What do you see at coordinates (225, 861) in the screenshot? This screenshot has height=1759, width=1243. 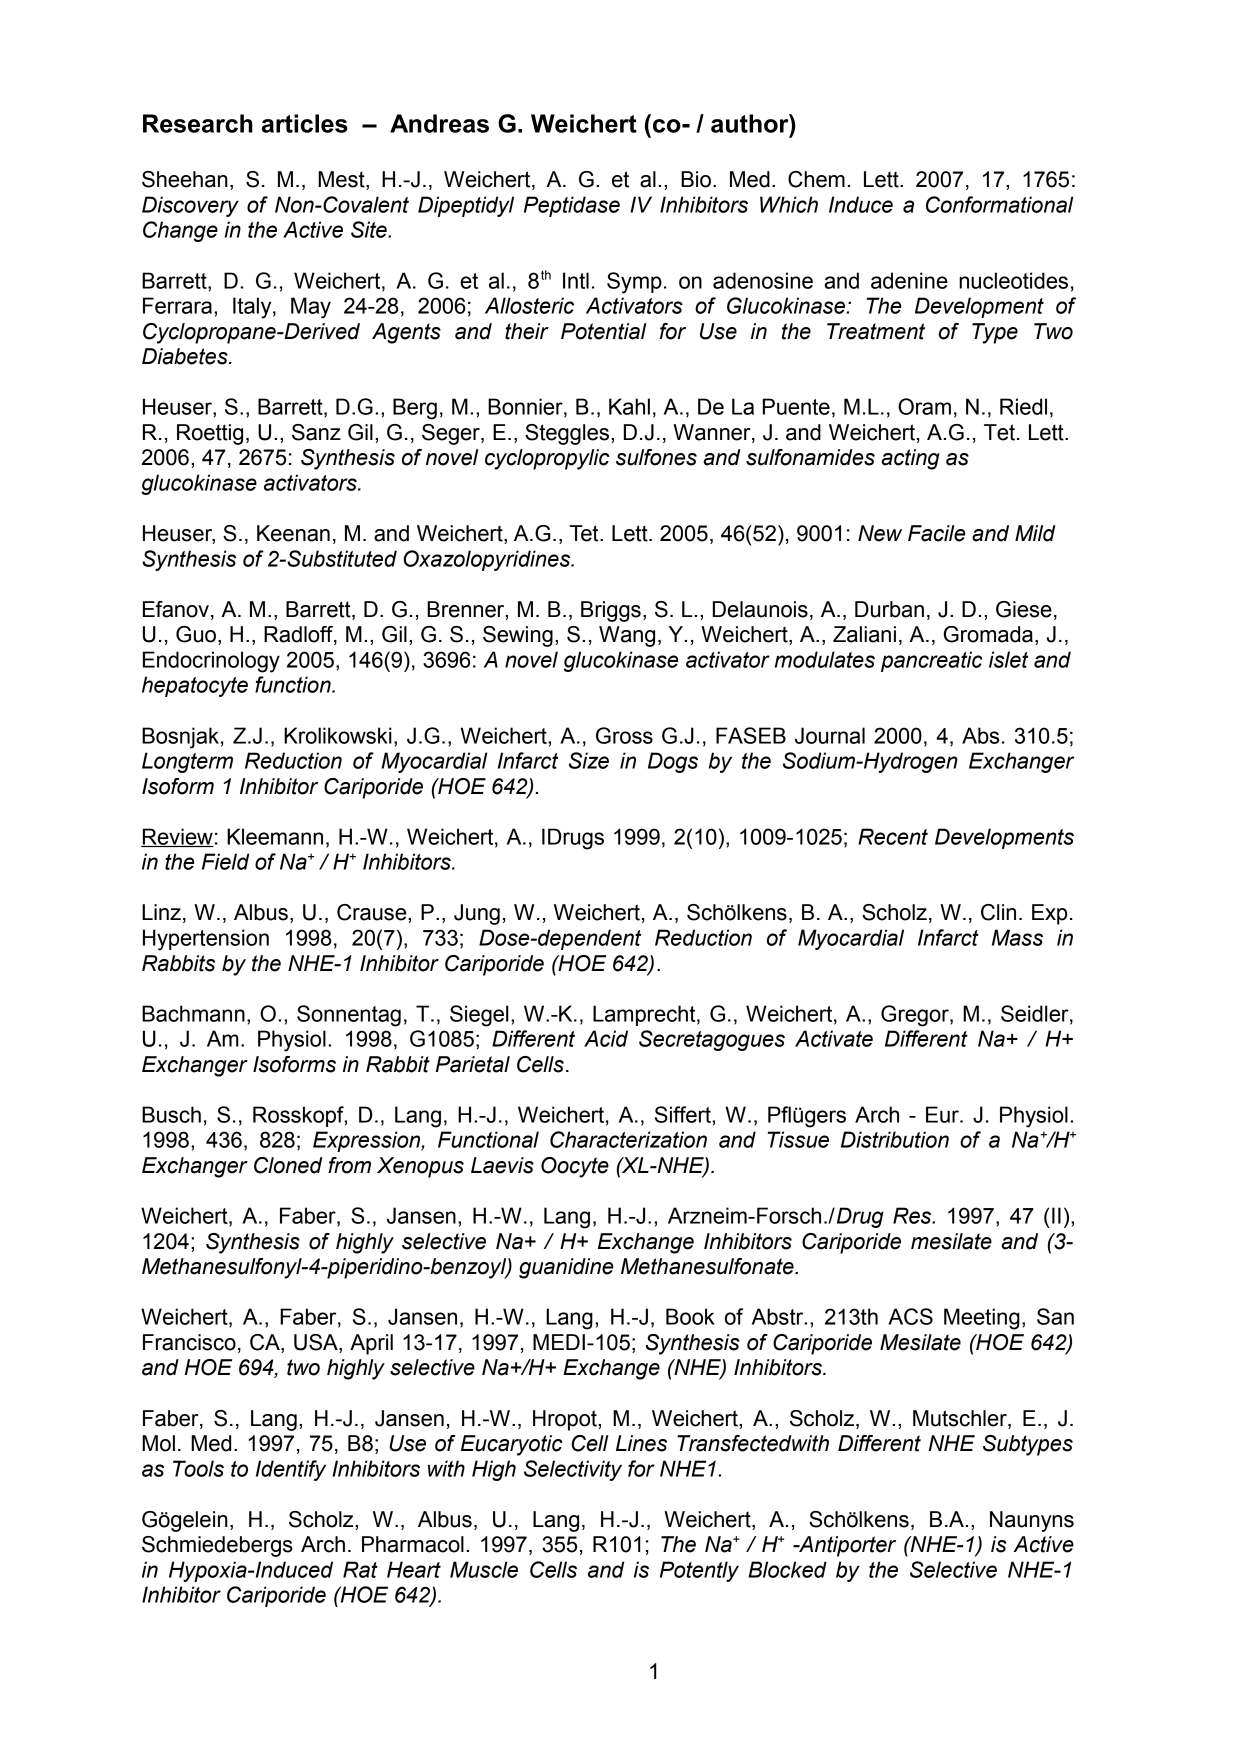 I see `Field` at bounding box center [225, 861].
